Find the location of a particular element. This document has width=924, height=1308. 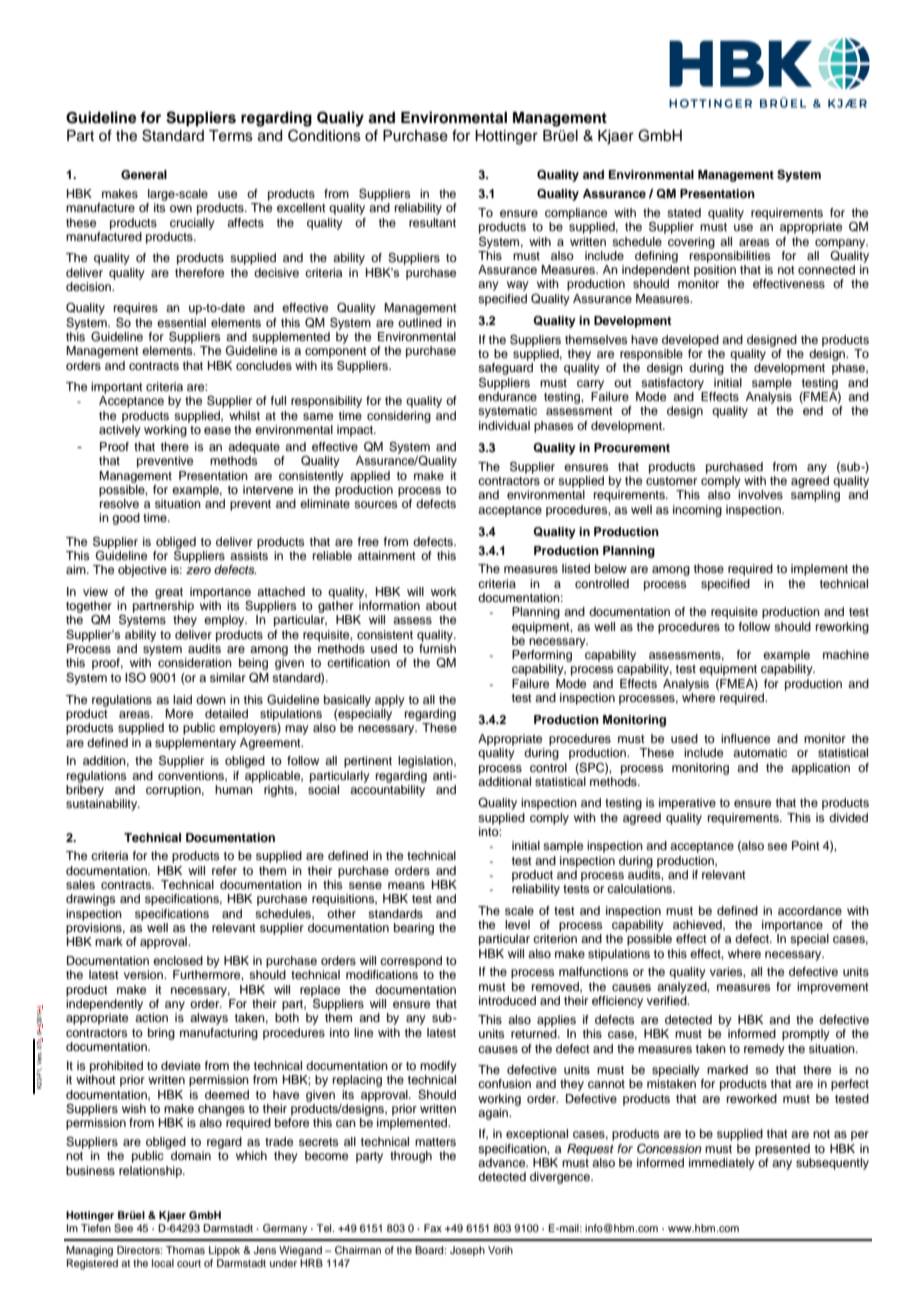

General is located at coordinates (144, 175).
